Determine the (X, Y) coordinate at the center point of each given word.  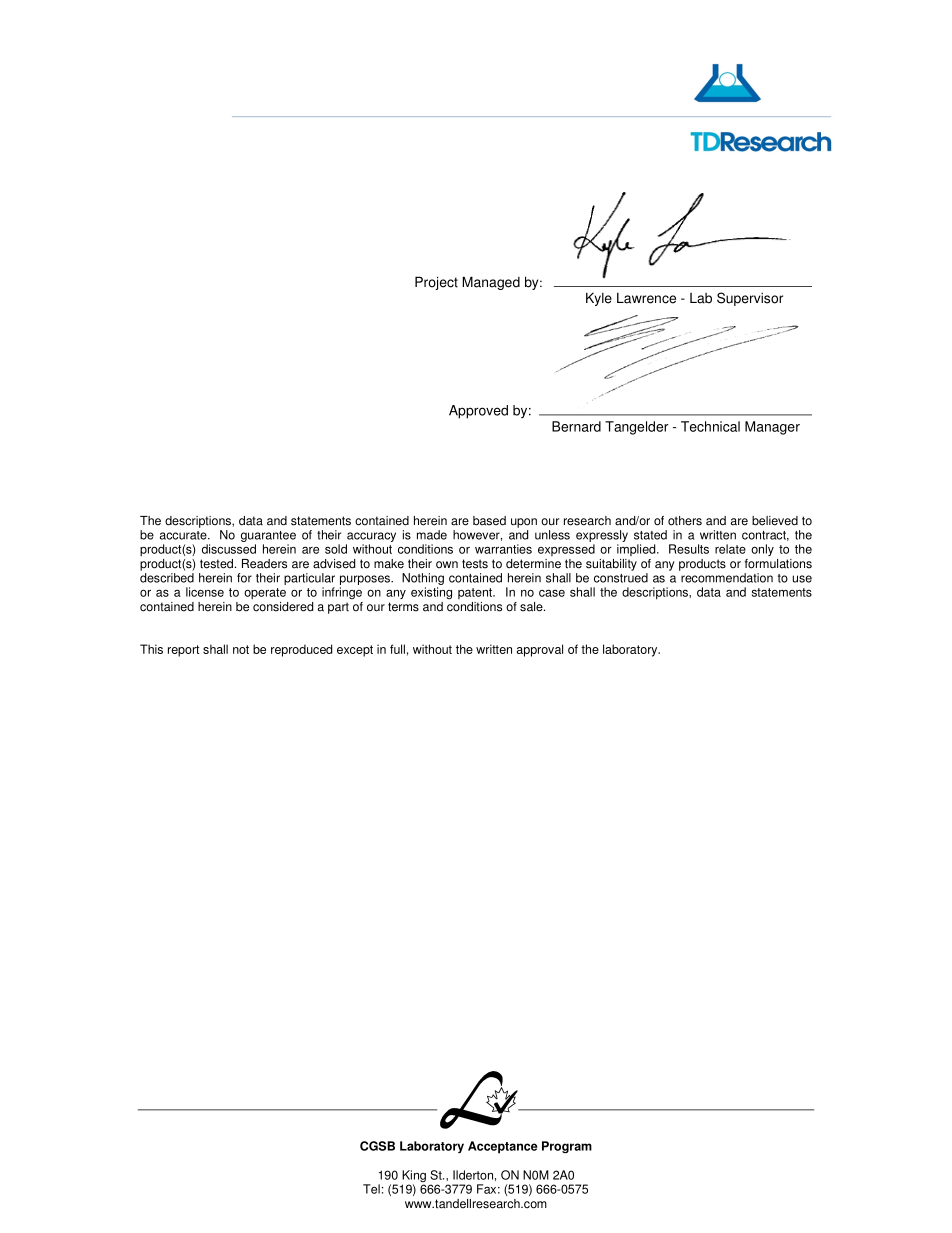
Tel (371, 1189)
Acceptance (502, 1147)
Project (436, 283)
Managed (491, 283)
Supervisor (750, 299)
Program (567, 1147)
